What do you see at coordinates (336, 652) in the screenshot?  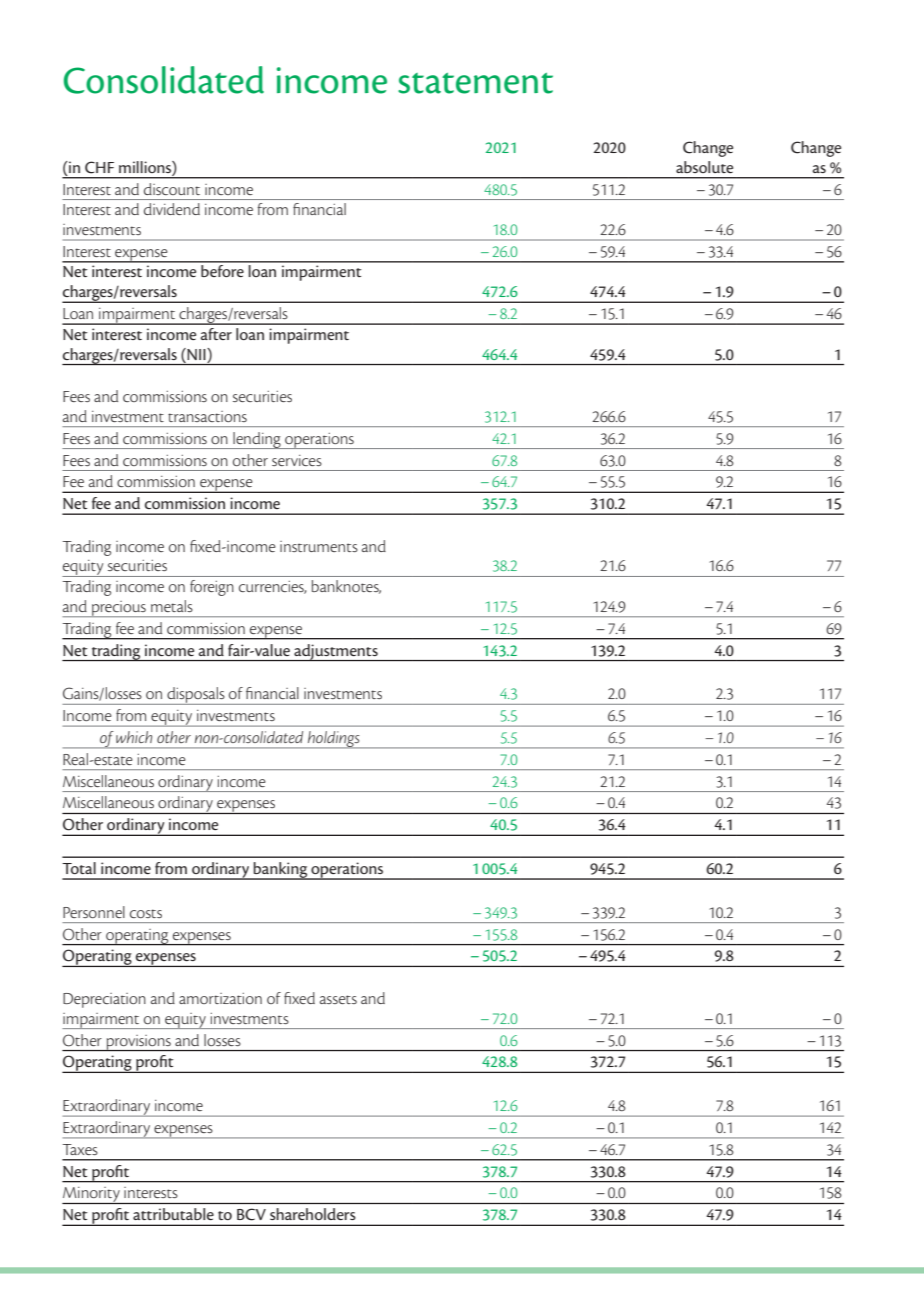 I see `adjustments` at bounding box center [336, 652].
